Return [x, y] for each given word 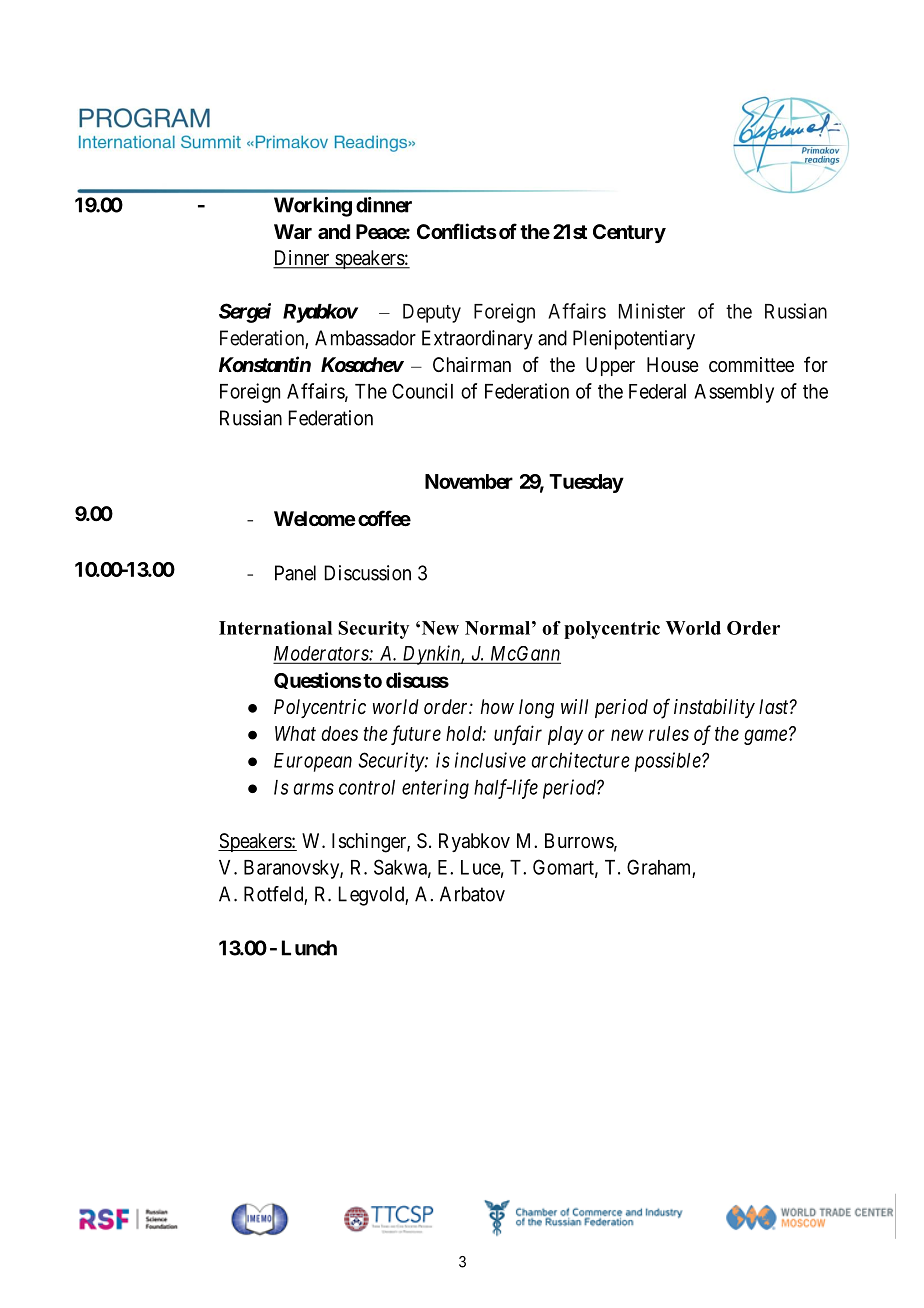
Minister [652, 311]
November [469, 481]
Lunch [309, 948]
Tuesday [586, 483]
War [293, 231]
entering [435, 789]
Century [629, 233]
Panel [295, 573]
